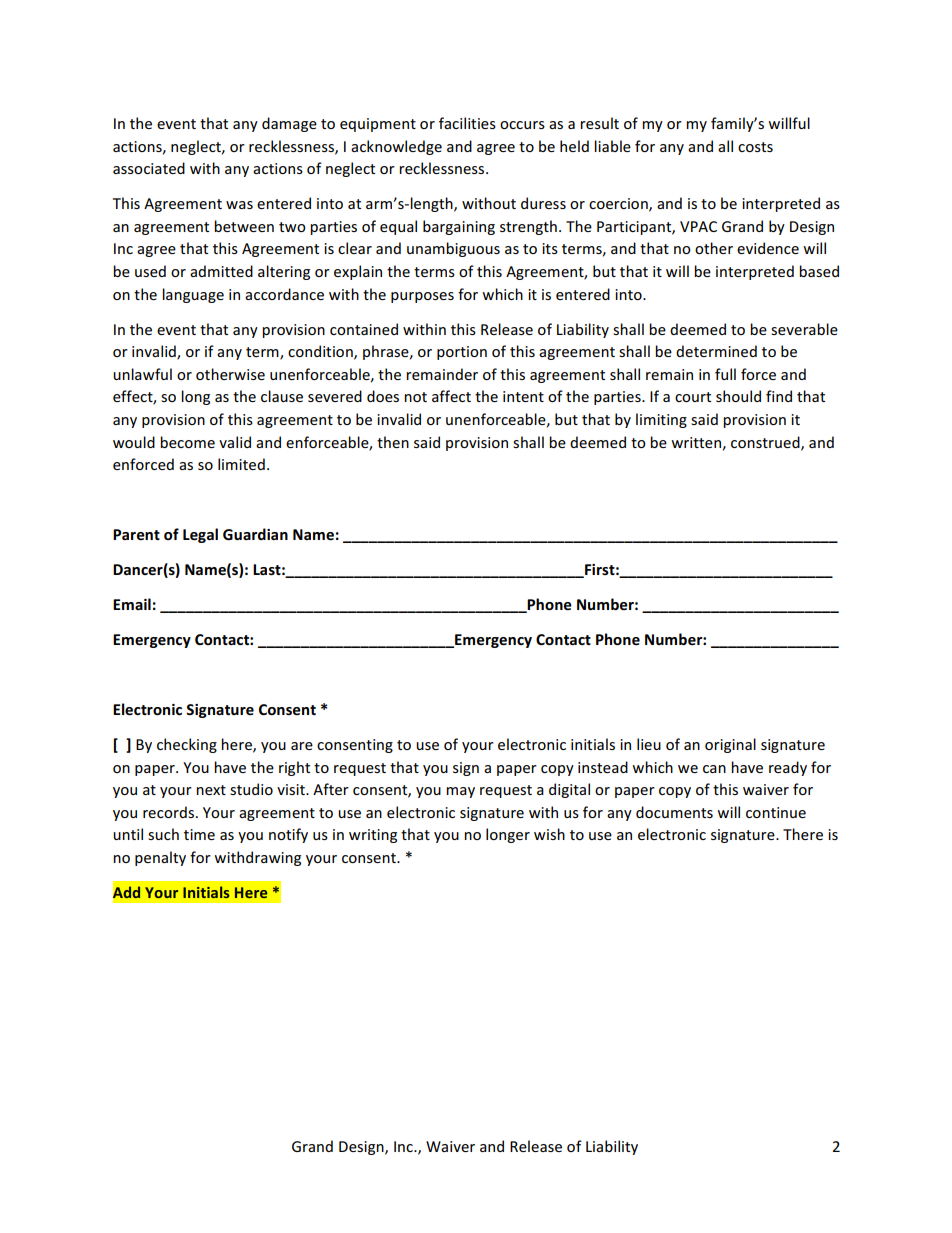  What do you see at coordinates (467, 123) in the image?
I see `facilities` at bounding box center [467, 123].
